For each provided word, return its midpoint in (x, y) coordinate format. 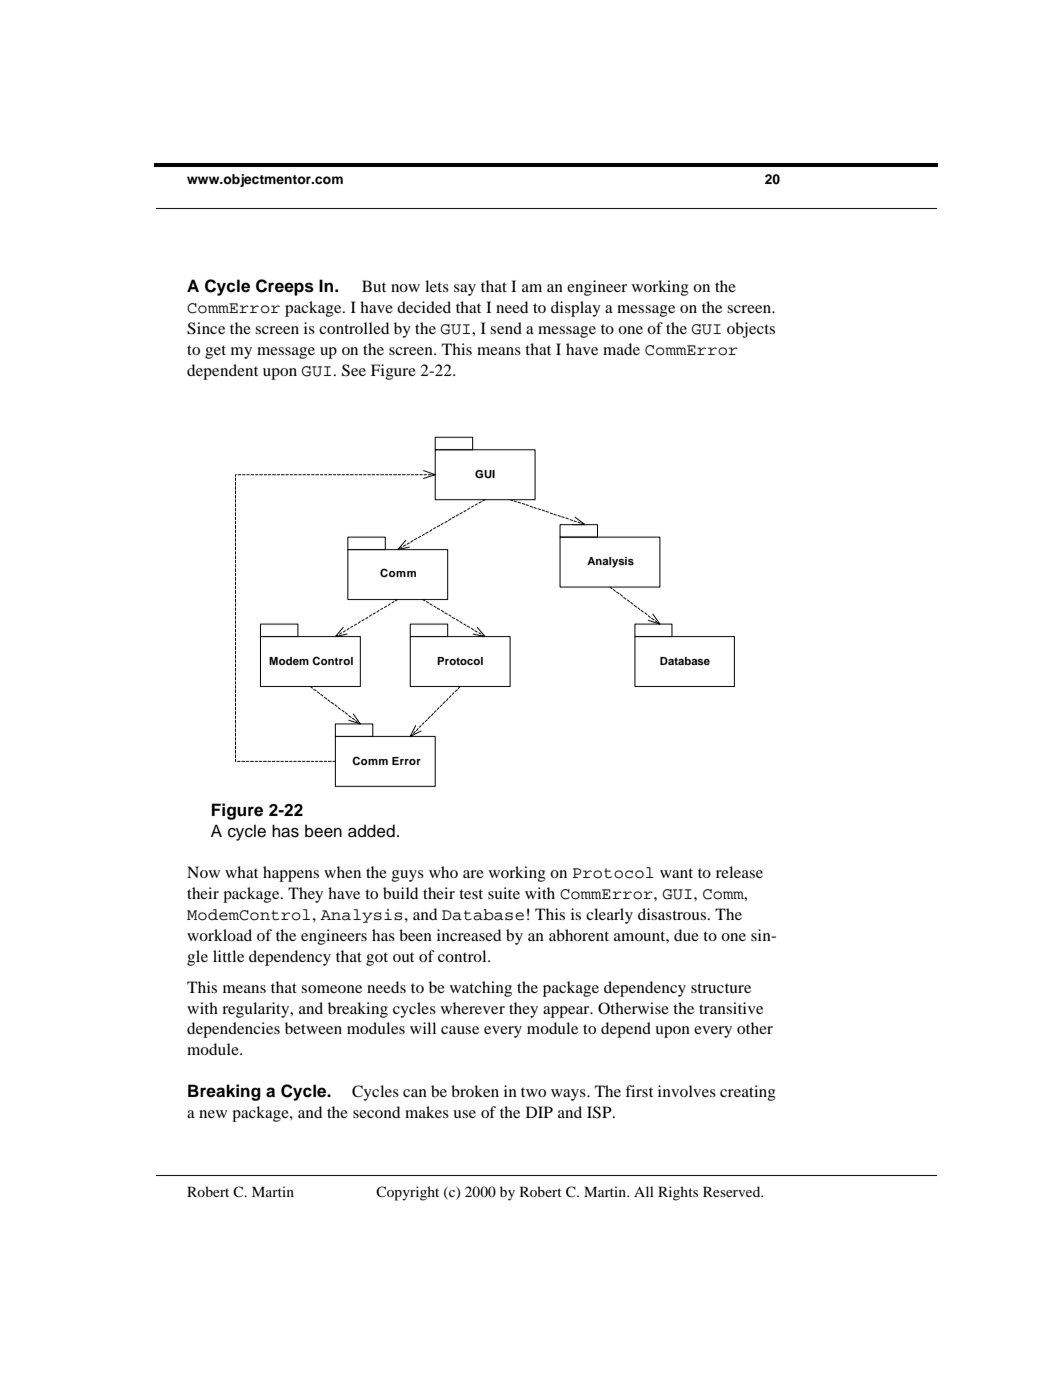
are (473, 874)
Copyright (407, 1193)
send (506, 328)
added (371, 831)
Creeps (285, 287)
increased (469, 935)
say (465, 290)
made (621, 349)
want (676, 873)
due (686, 935)
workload (219, 935)
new (213, 1114)
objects (751, 330)
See (354, 370)
